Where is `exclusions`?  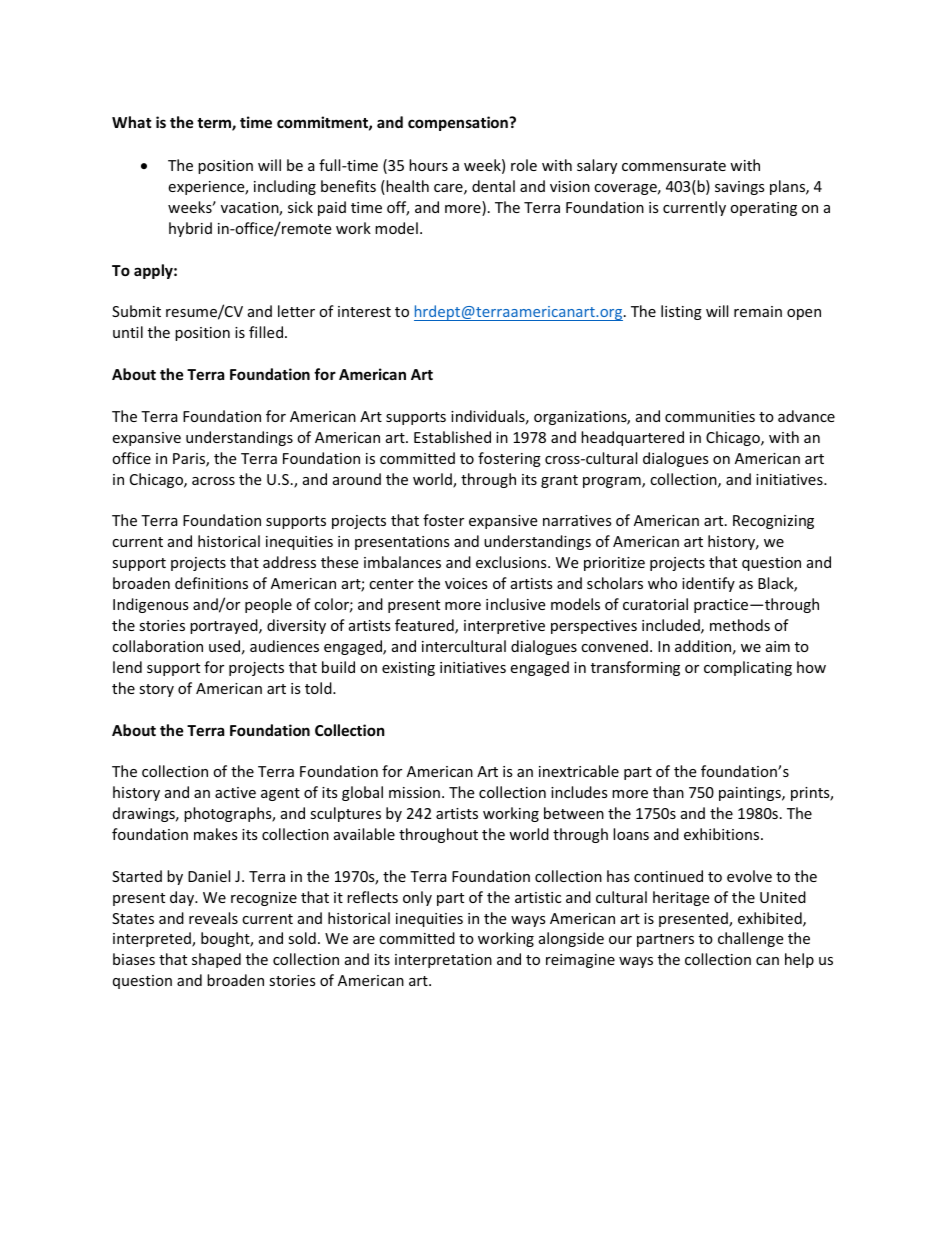 exclusions is located at coordinates (512, 562).
